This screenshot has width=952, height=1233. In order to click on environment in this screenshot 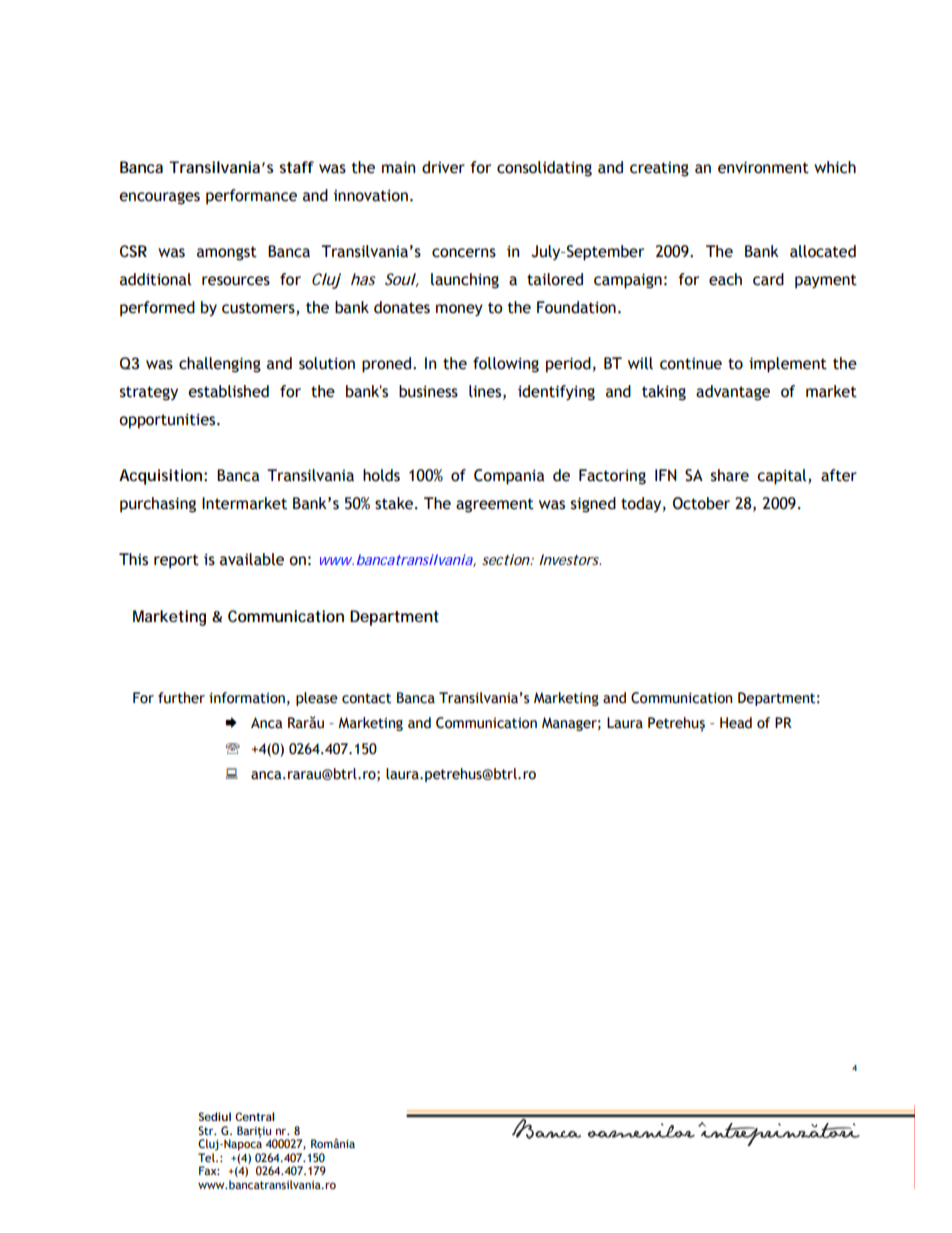, I will do `click(763, 167)`.
